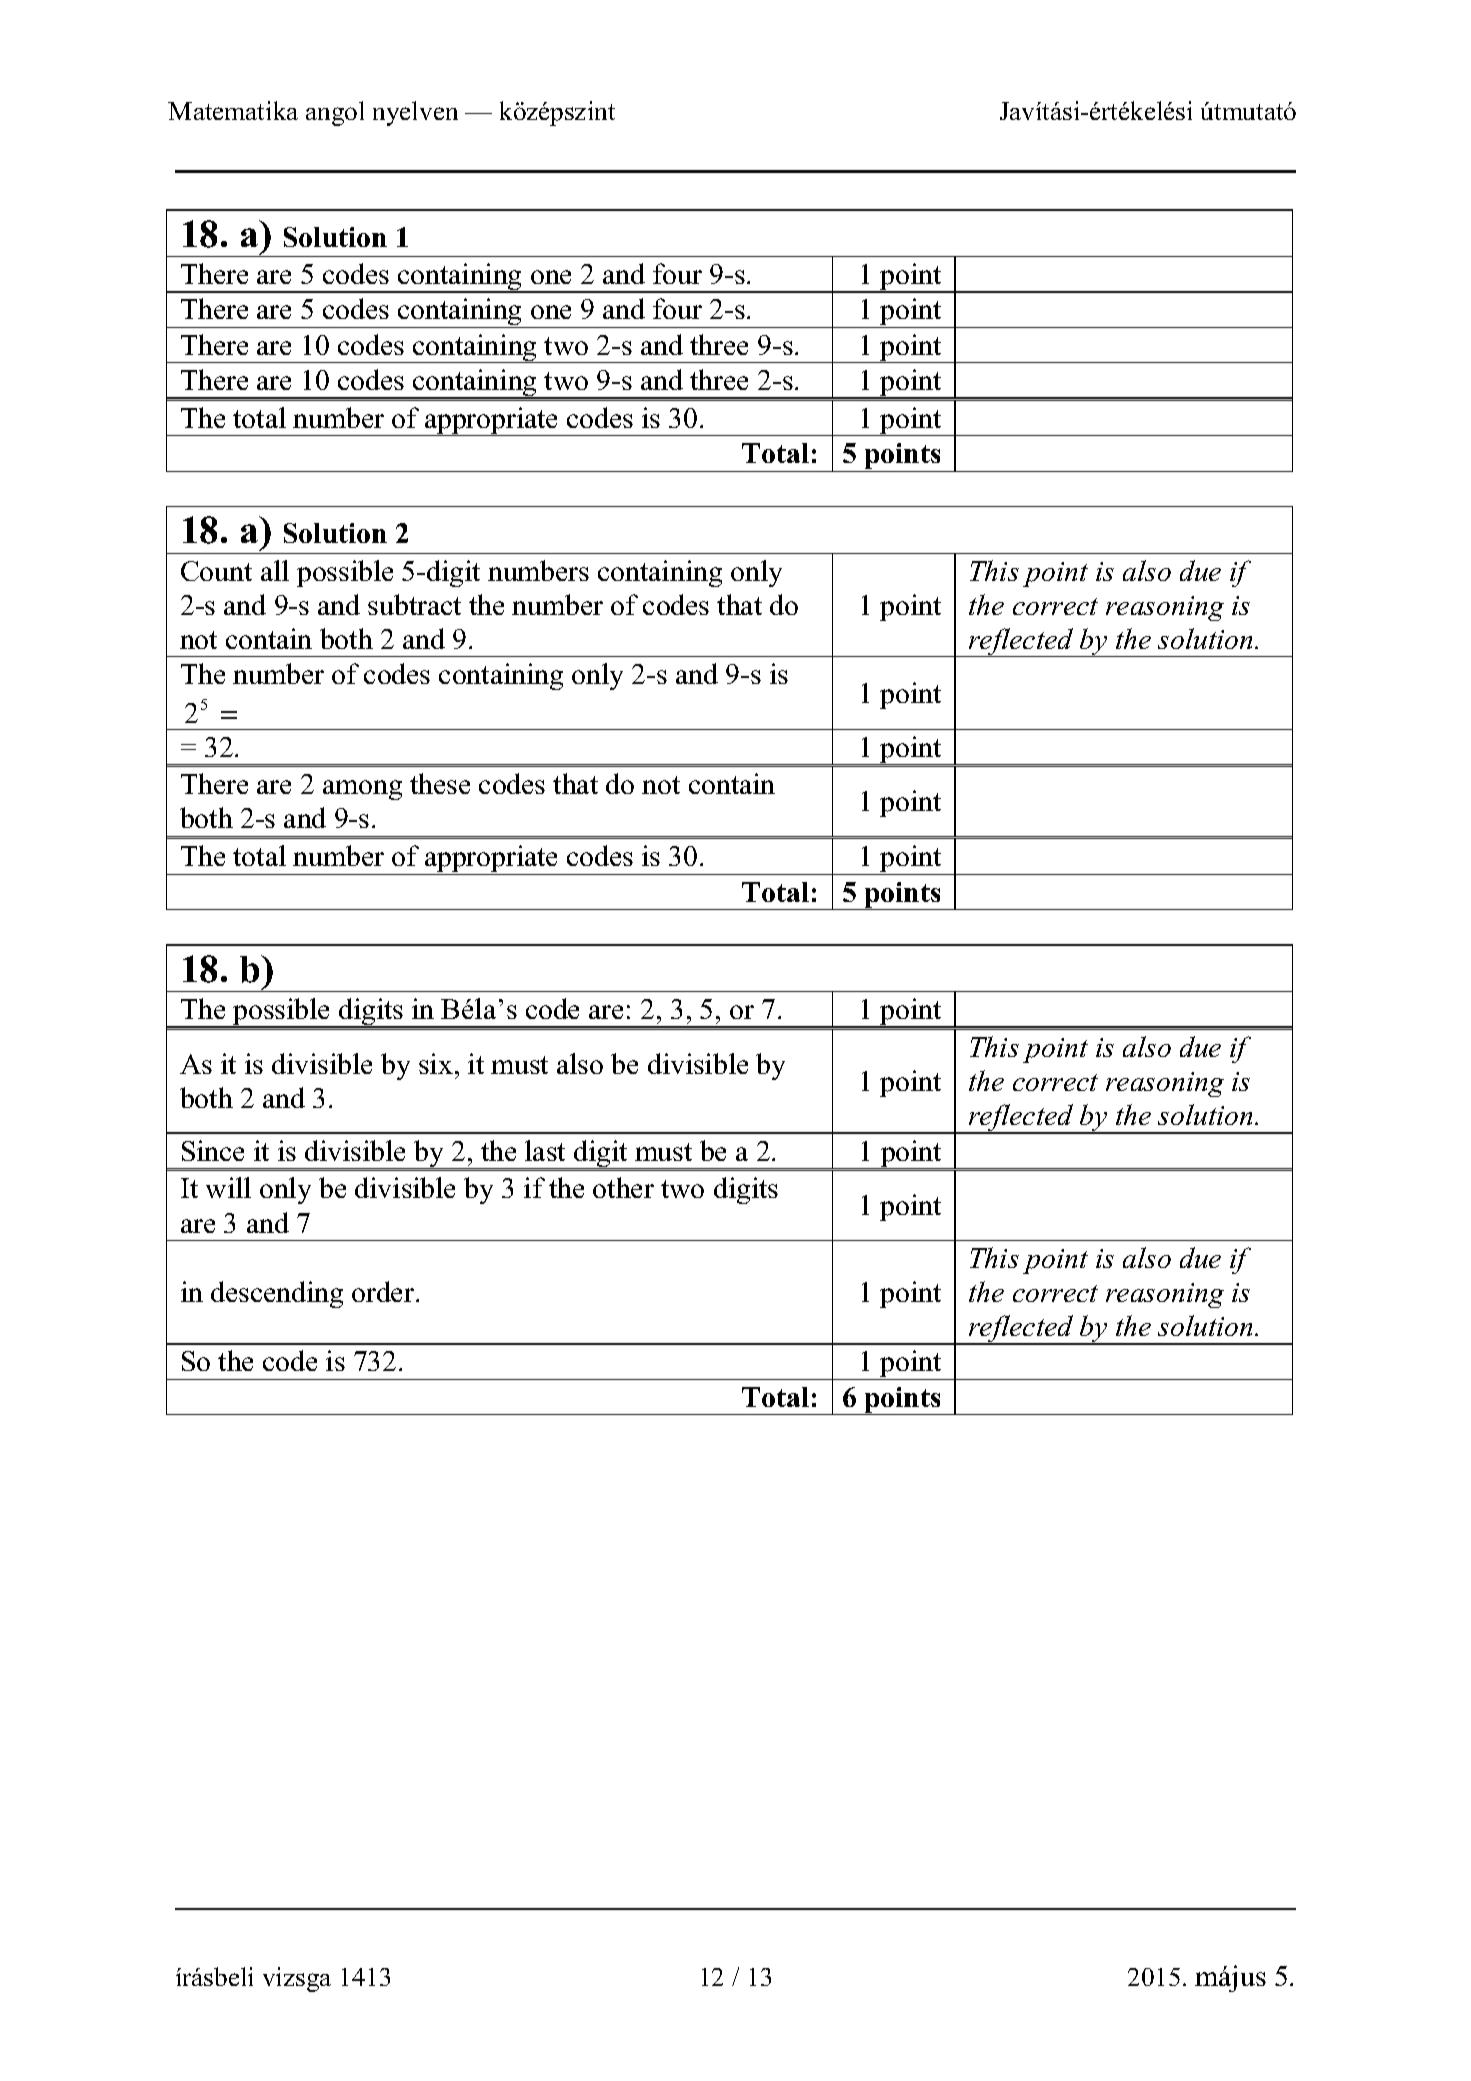 The width and height of the page is (1471, 2081). Describe the element at coordinates (277, 1294) in the page. I see `descending` at that location.
